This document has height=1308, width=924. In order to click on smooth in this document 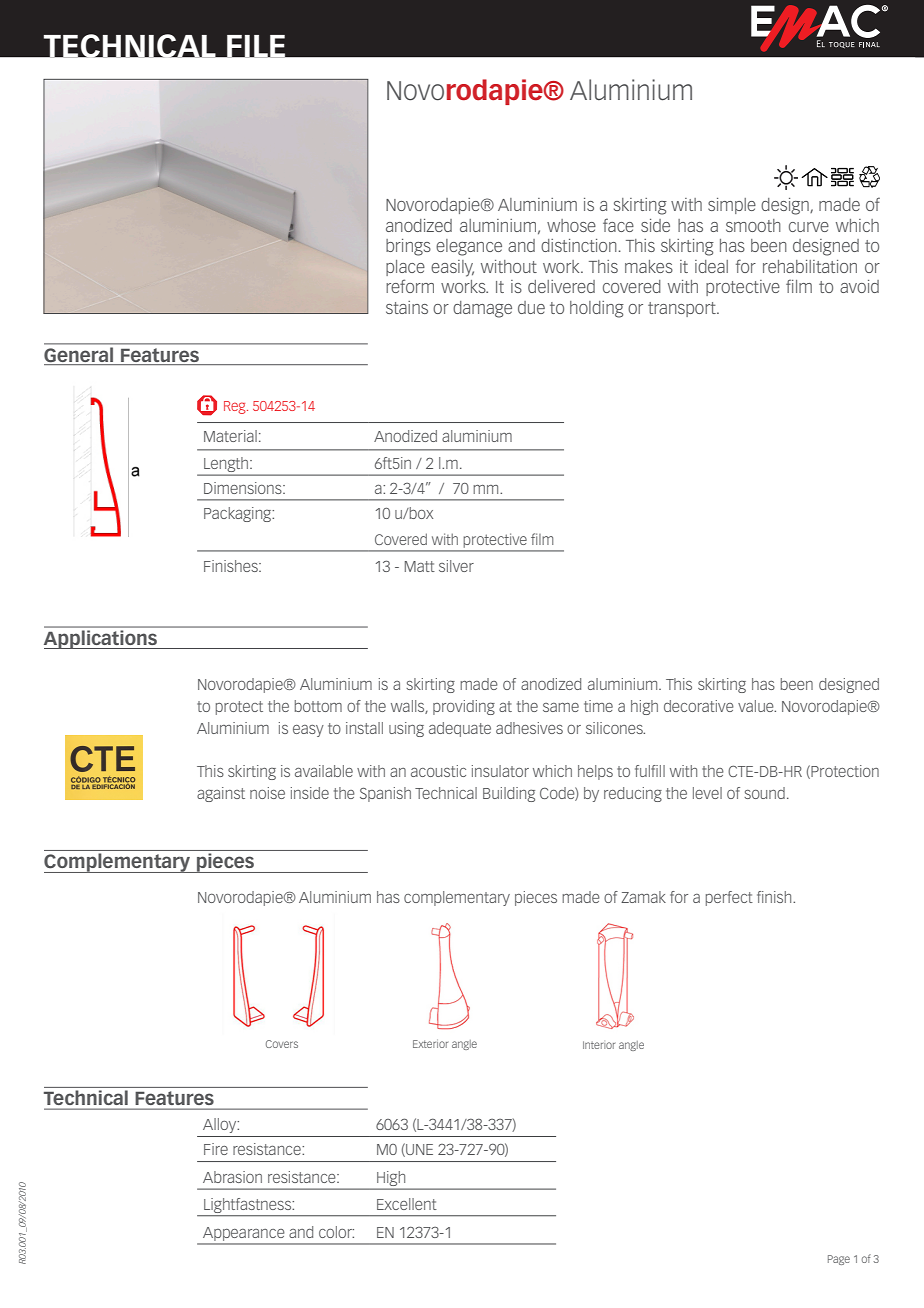, I will do `click(753, 225)`.
